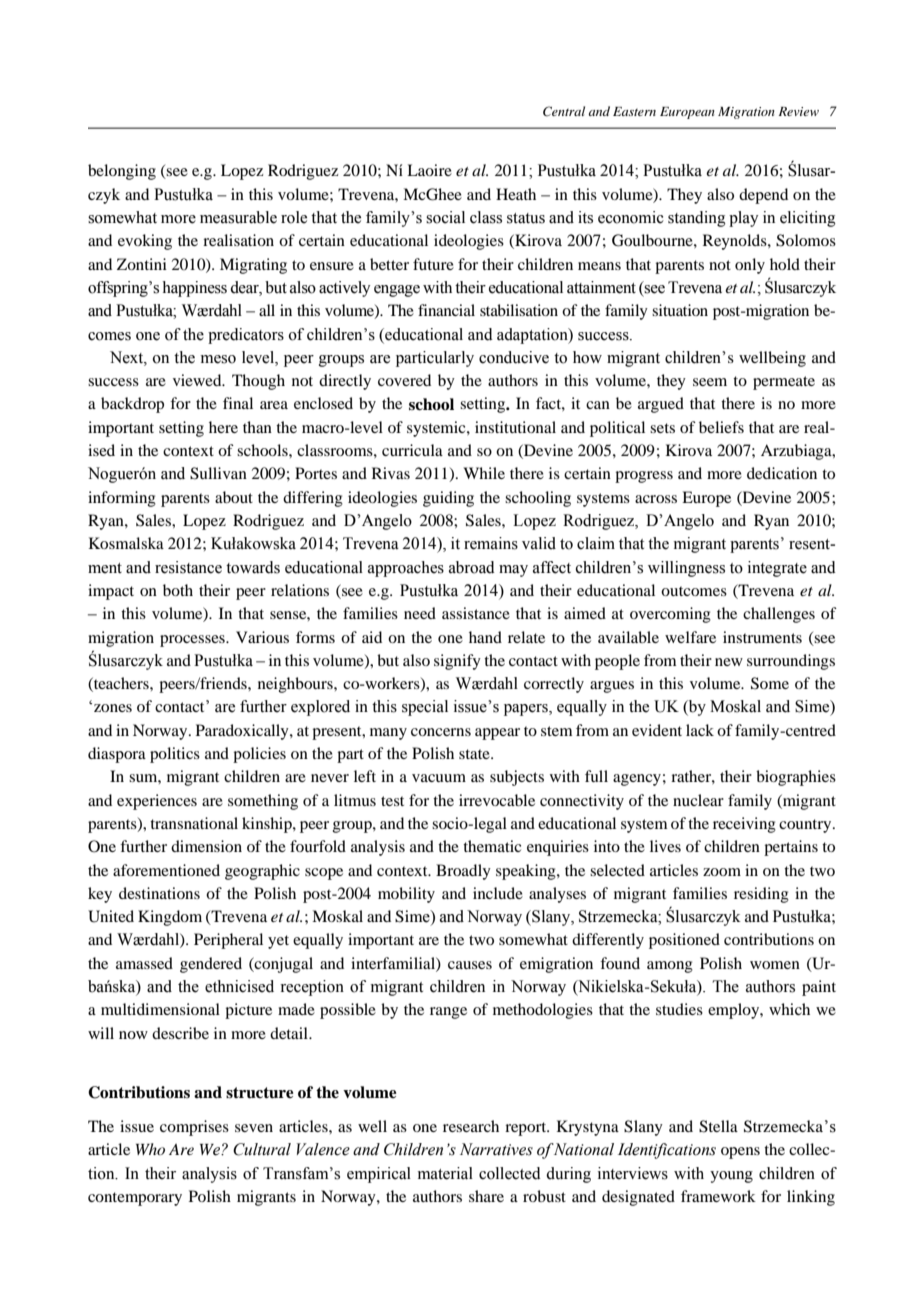 Image resolution: width=924 pixels, height=1308 pixels. I want to click on Who, so click(150, 1149).
